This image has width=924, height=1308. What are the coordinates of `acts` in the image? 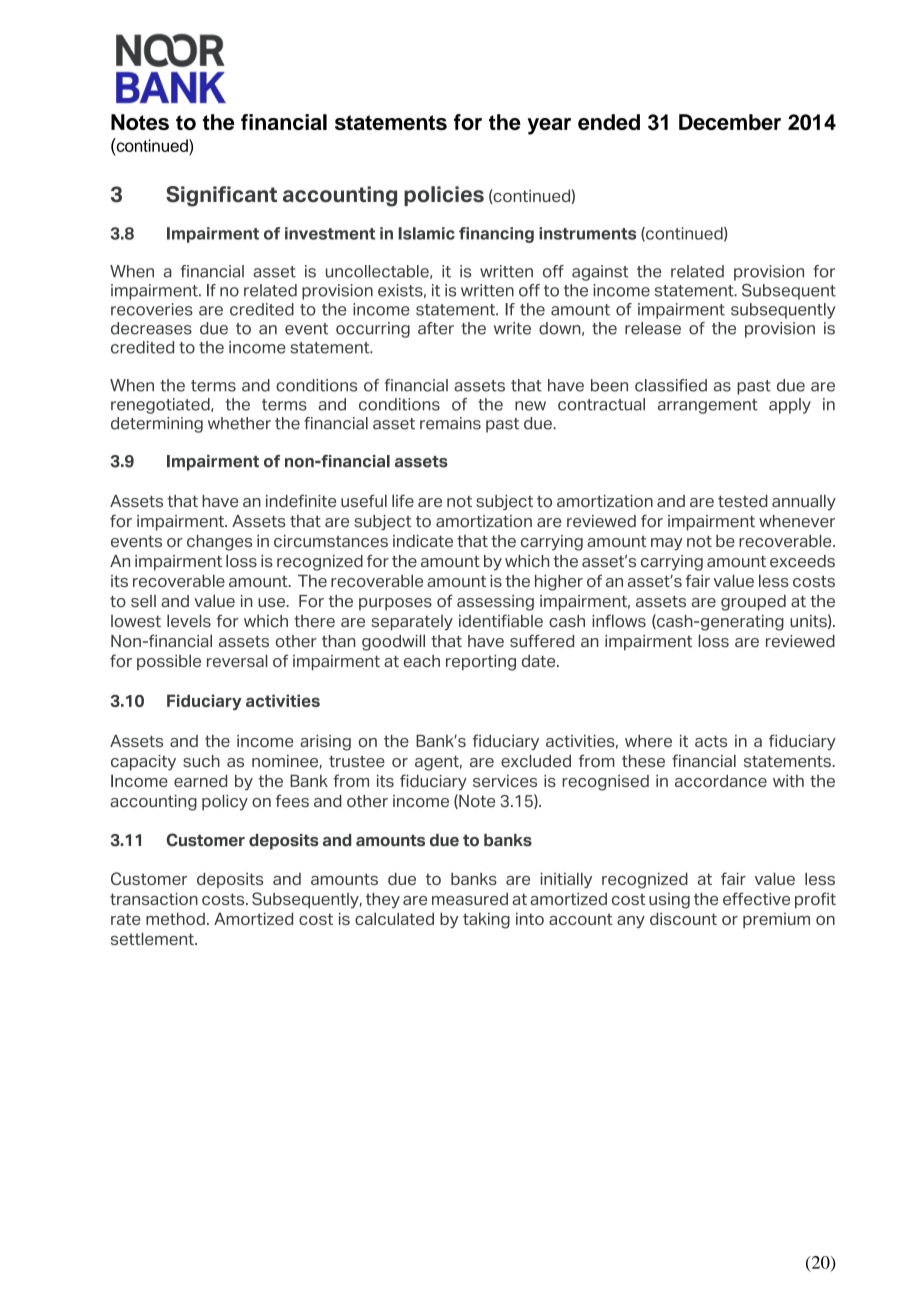 It's located at (711, 741).
